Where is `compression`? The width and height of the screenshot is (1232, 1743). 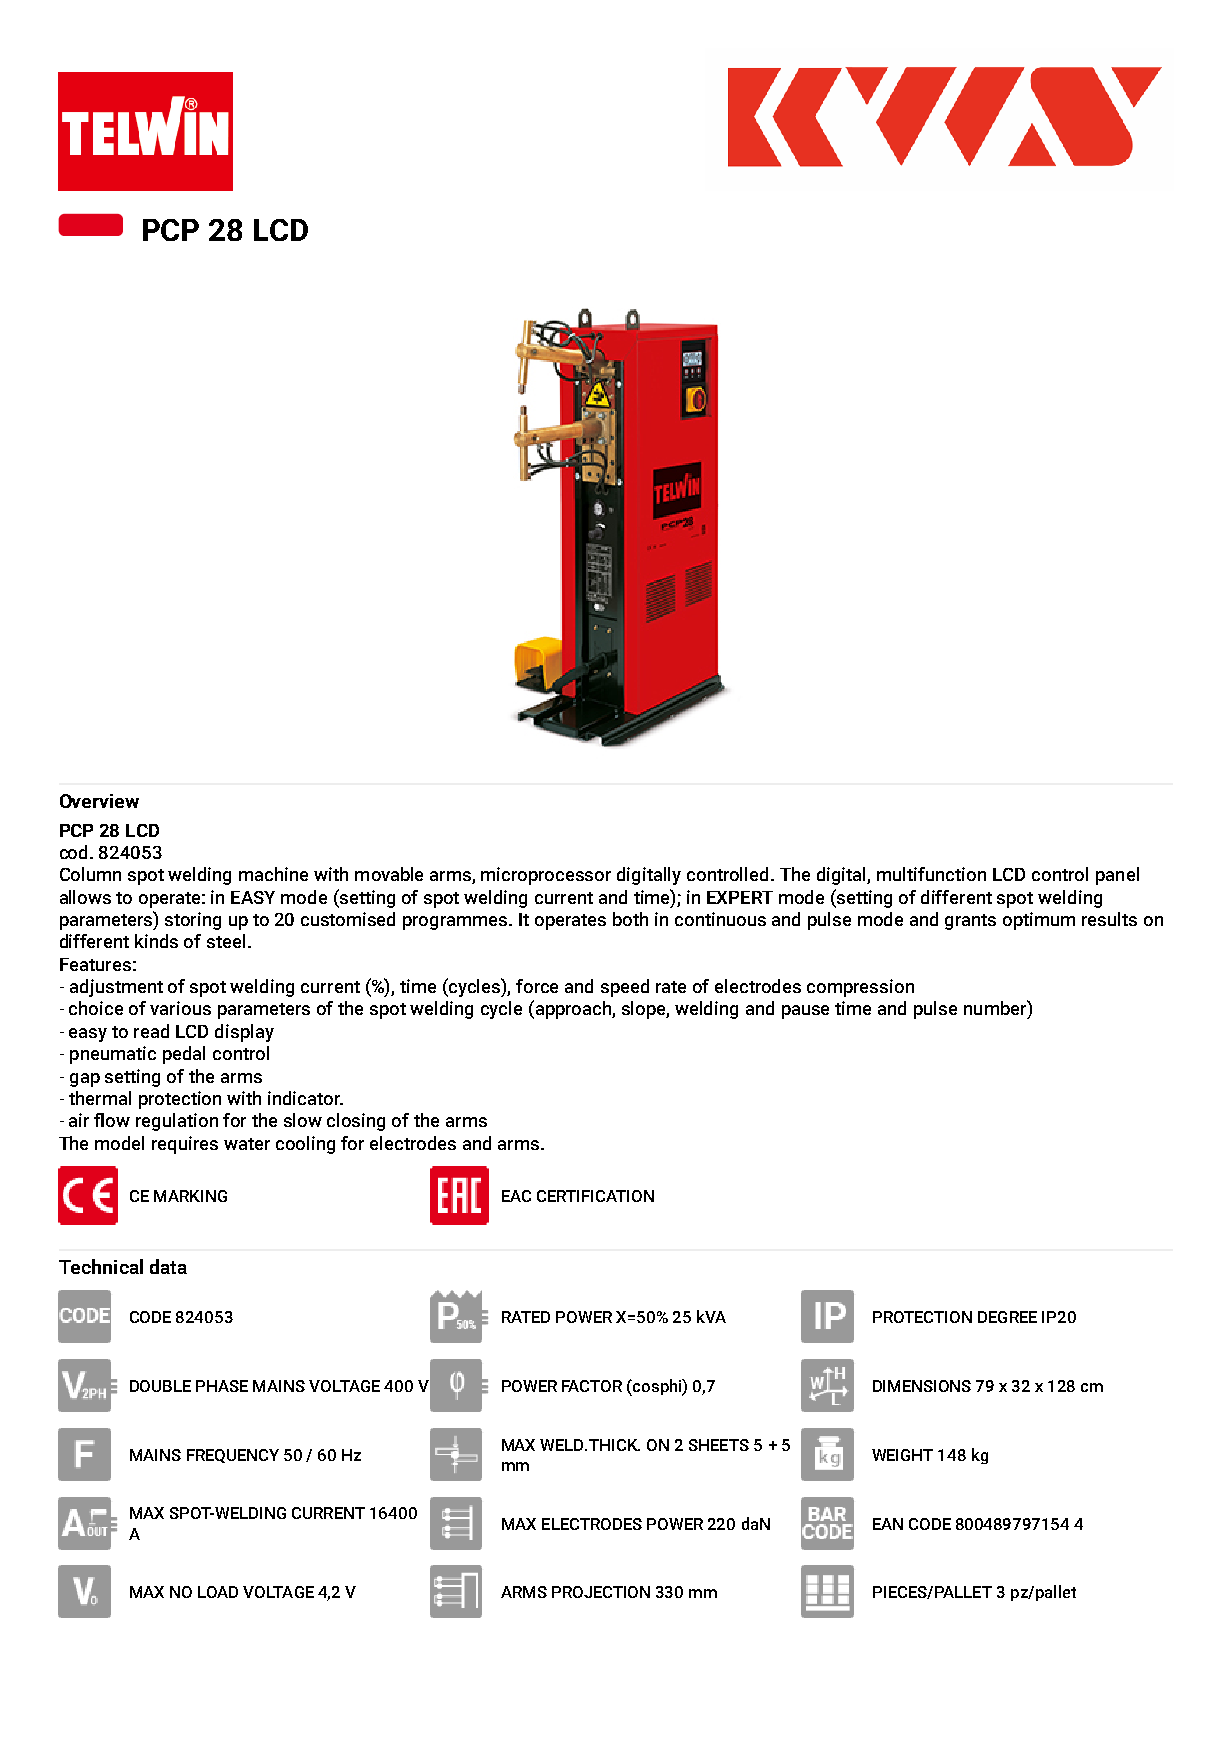
compression is located at coordinates (860, 988).
